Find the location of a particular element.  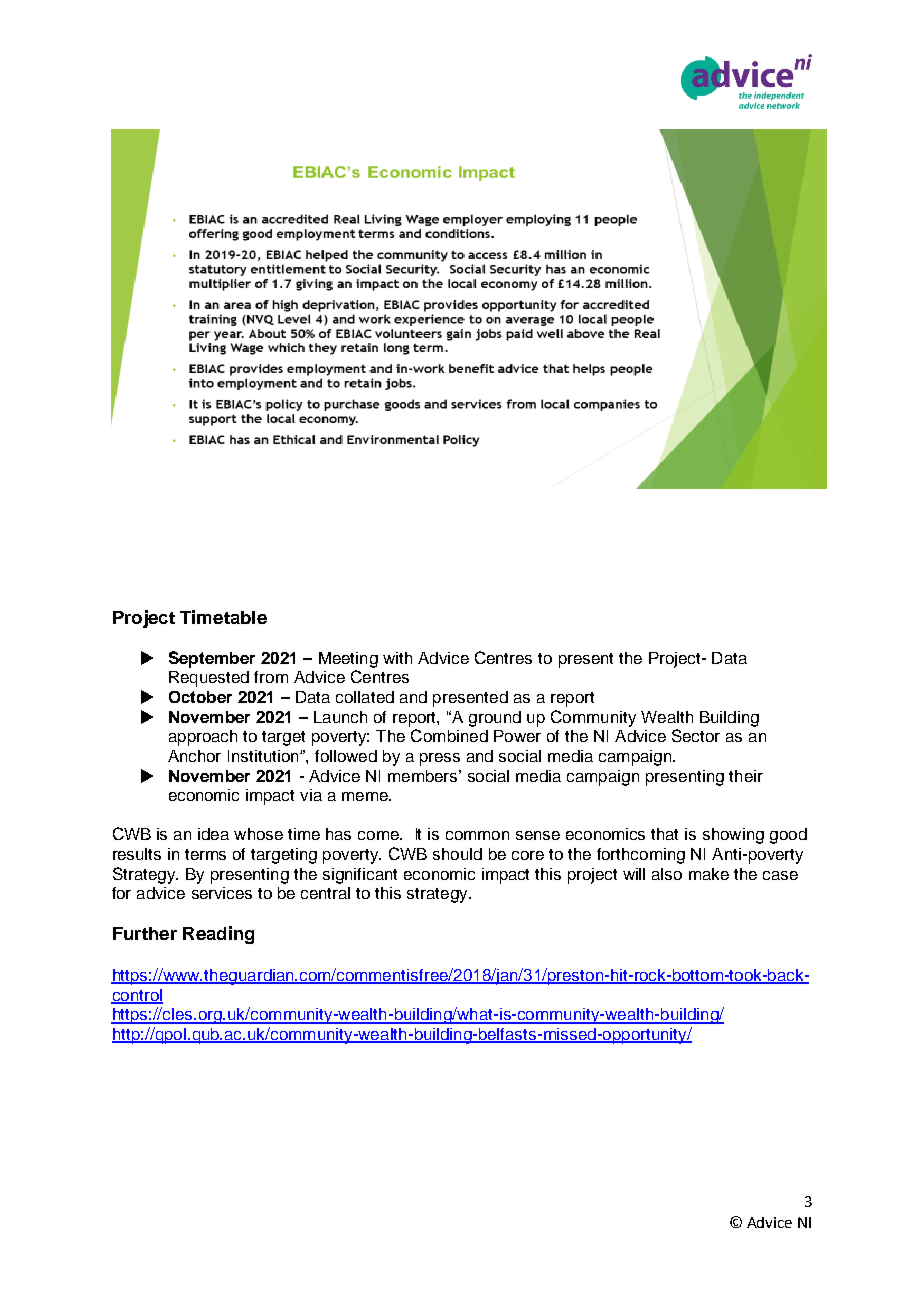

their is located at coordinates (746, 776).
